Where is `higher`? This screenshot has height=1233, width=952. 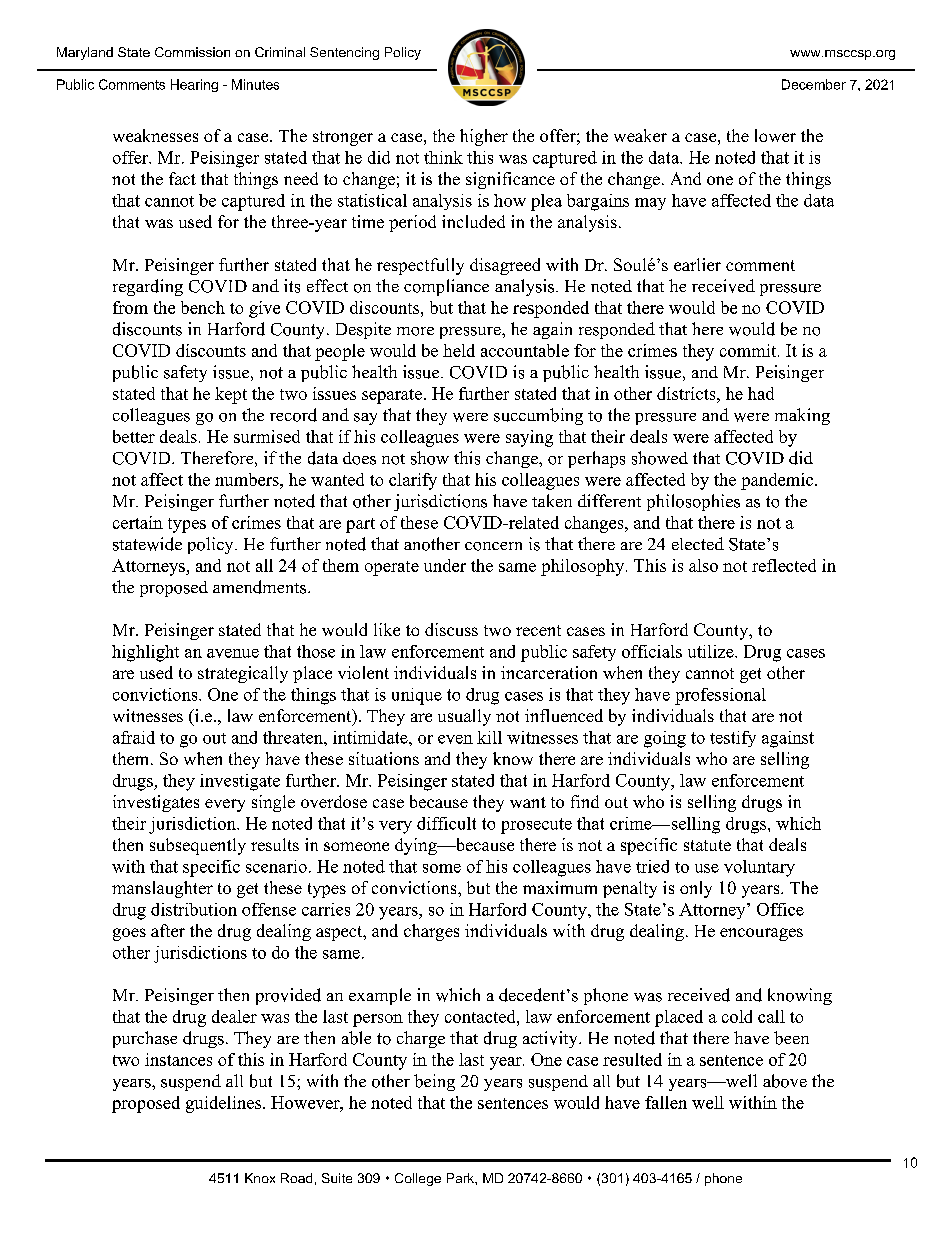
higher is located at coordinates (484, 137).
